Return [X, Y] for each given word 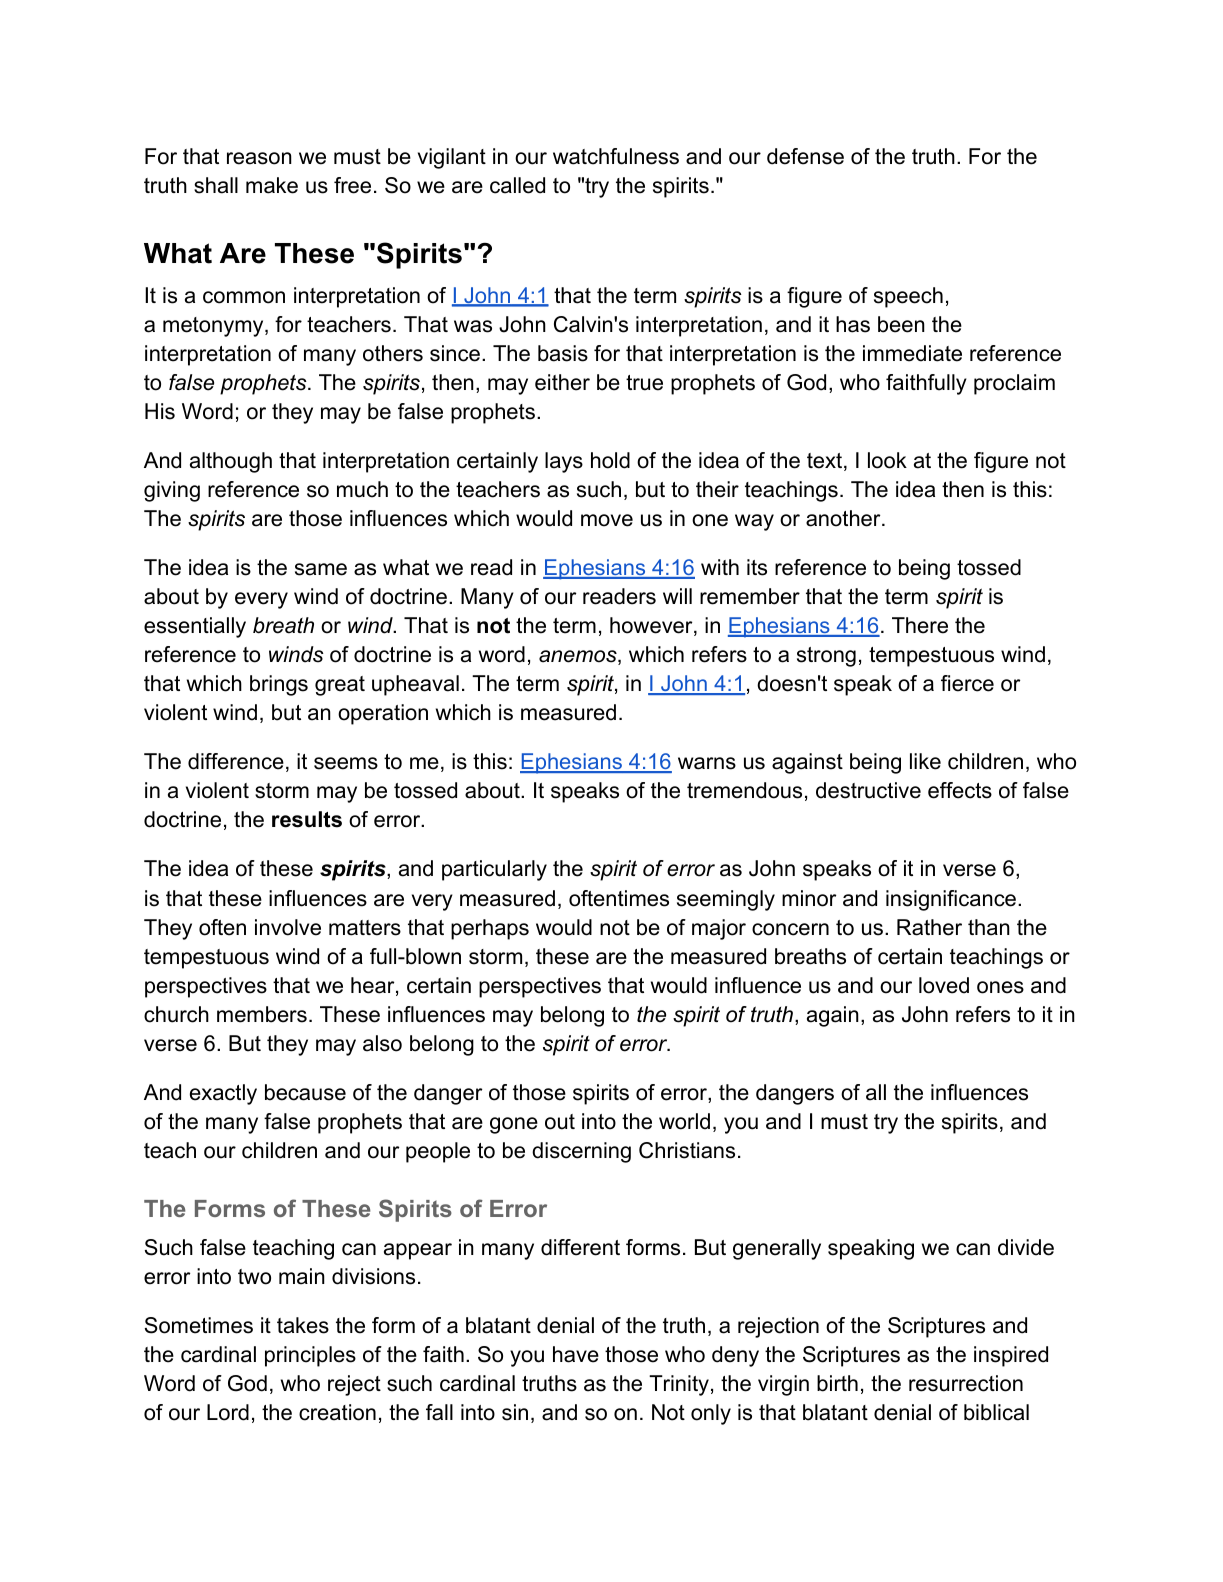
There [920, 625]
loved [944, 985]
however [652, 626]
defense [805, 156]
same [321, 569]
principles [310, 1356]
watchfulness [616, 156]
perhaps [490, 929]
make [272, 185]
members [262, 1014]
